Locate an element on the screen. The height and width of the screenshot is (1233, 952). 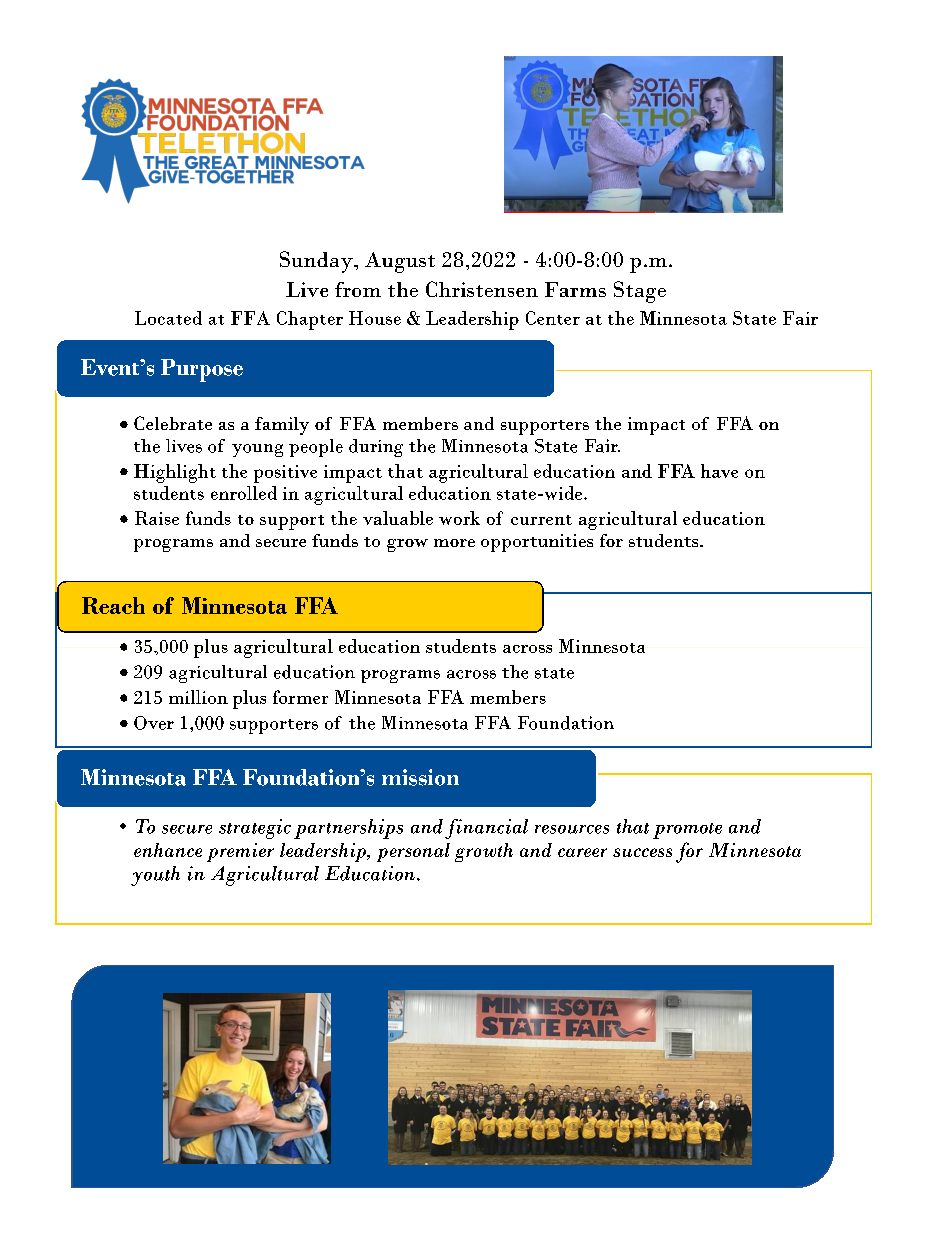
Located is located at coordinates (168, 318).
